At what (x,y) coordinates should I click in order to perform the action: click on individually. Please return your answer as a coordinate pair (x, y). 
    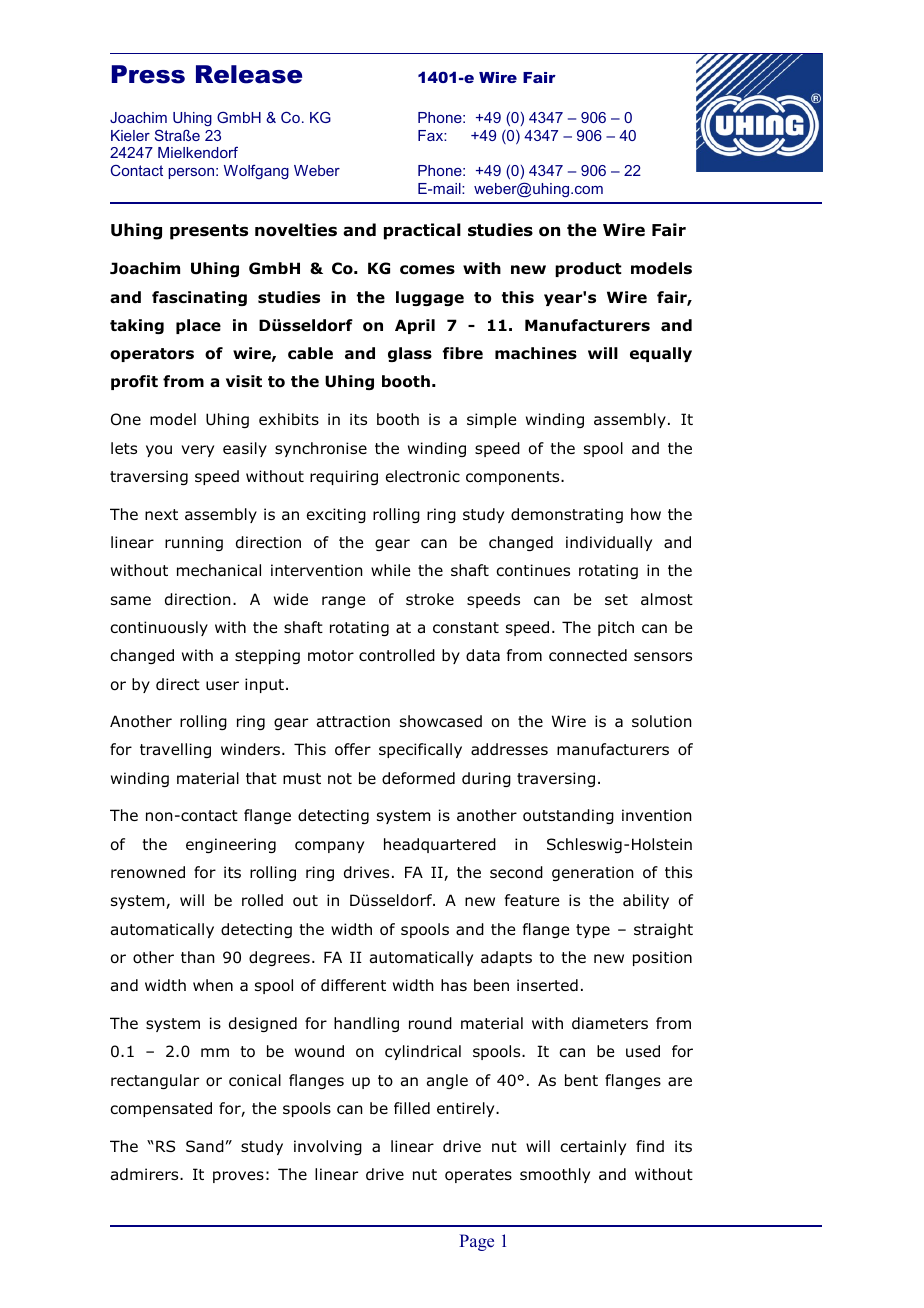
    Looking at the image, I should click on (609, 543).
